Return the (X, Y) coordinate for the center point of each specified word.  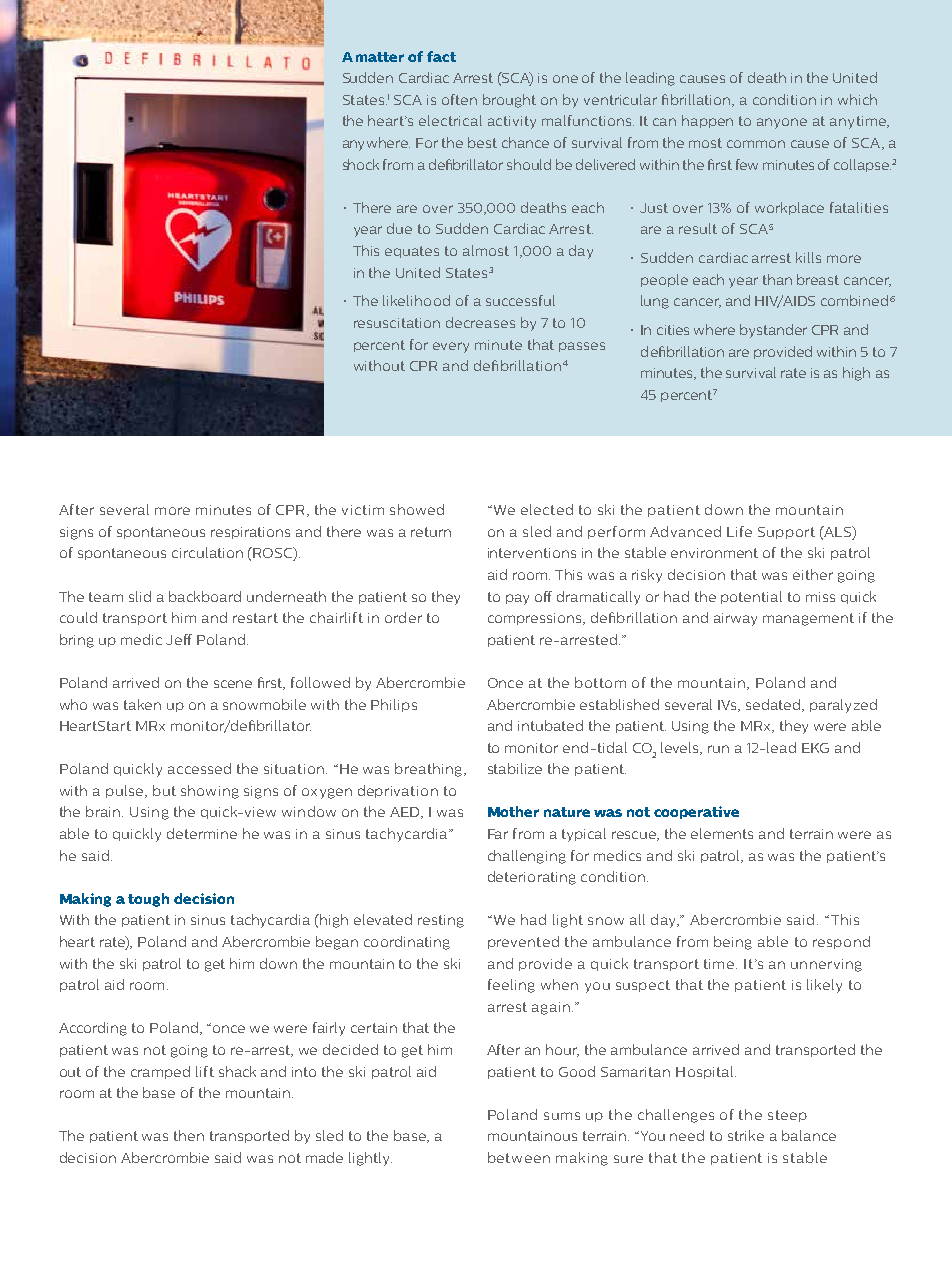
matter (380, 57)
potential (751, 597)
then (189, 1135)
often (459, 99)
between (519, 1157)
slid (140, 596)
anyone (782, 123)
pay (517, 599)
